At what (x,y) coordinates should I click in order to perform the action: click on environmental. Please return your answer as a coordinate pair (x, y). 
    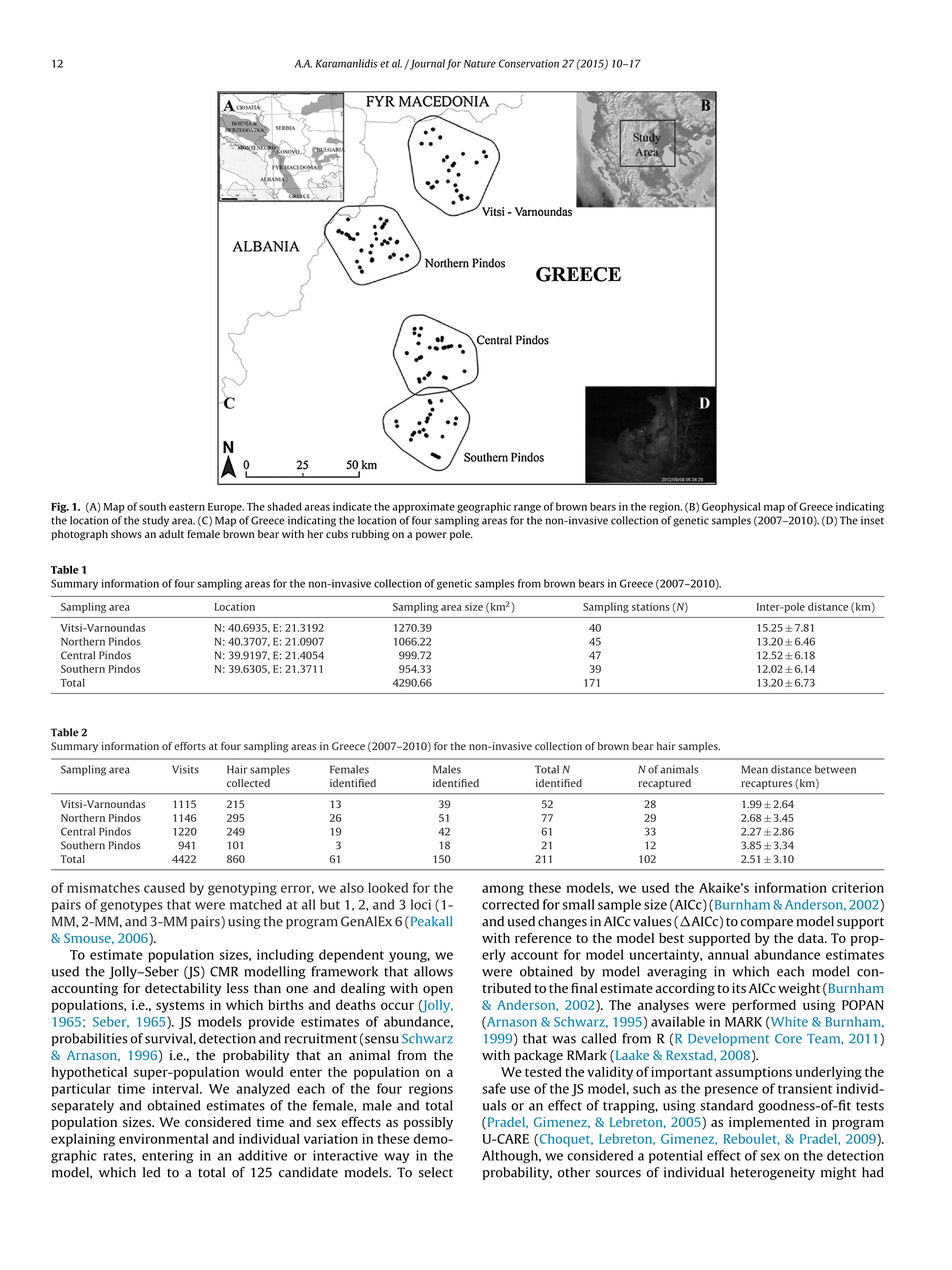
    Looking at the image, I should click on (163, 1138).
